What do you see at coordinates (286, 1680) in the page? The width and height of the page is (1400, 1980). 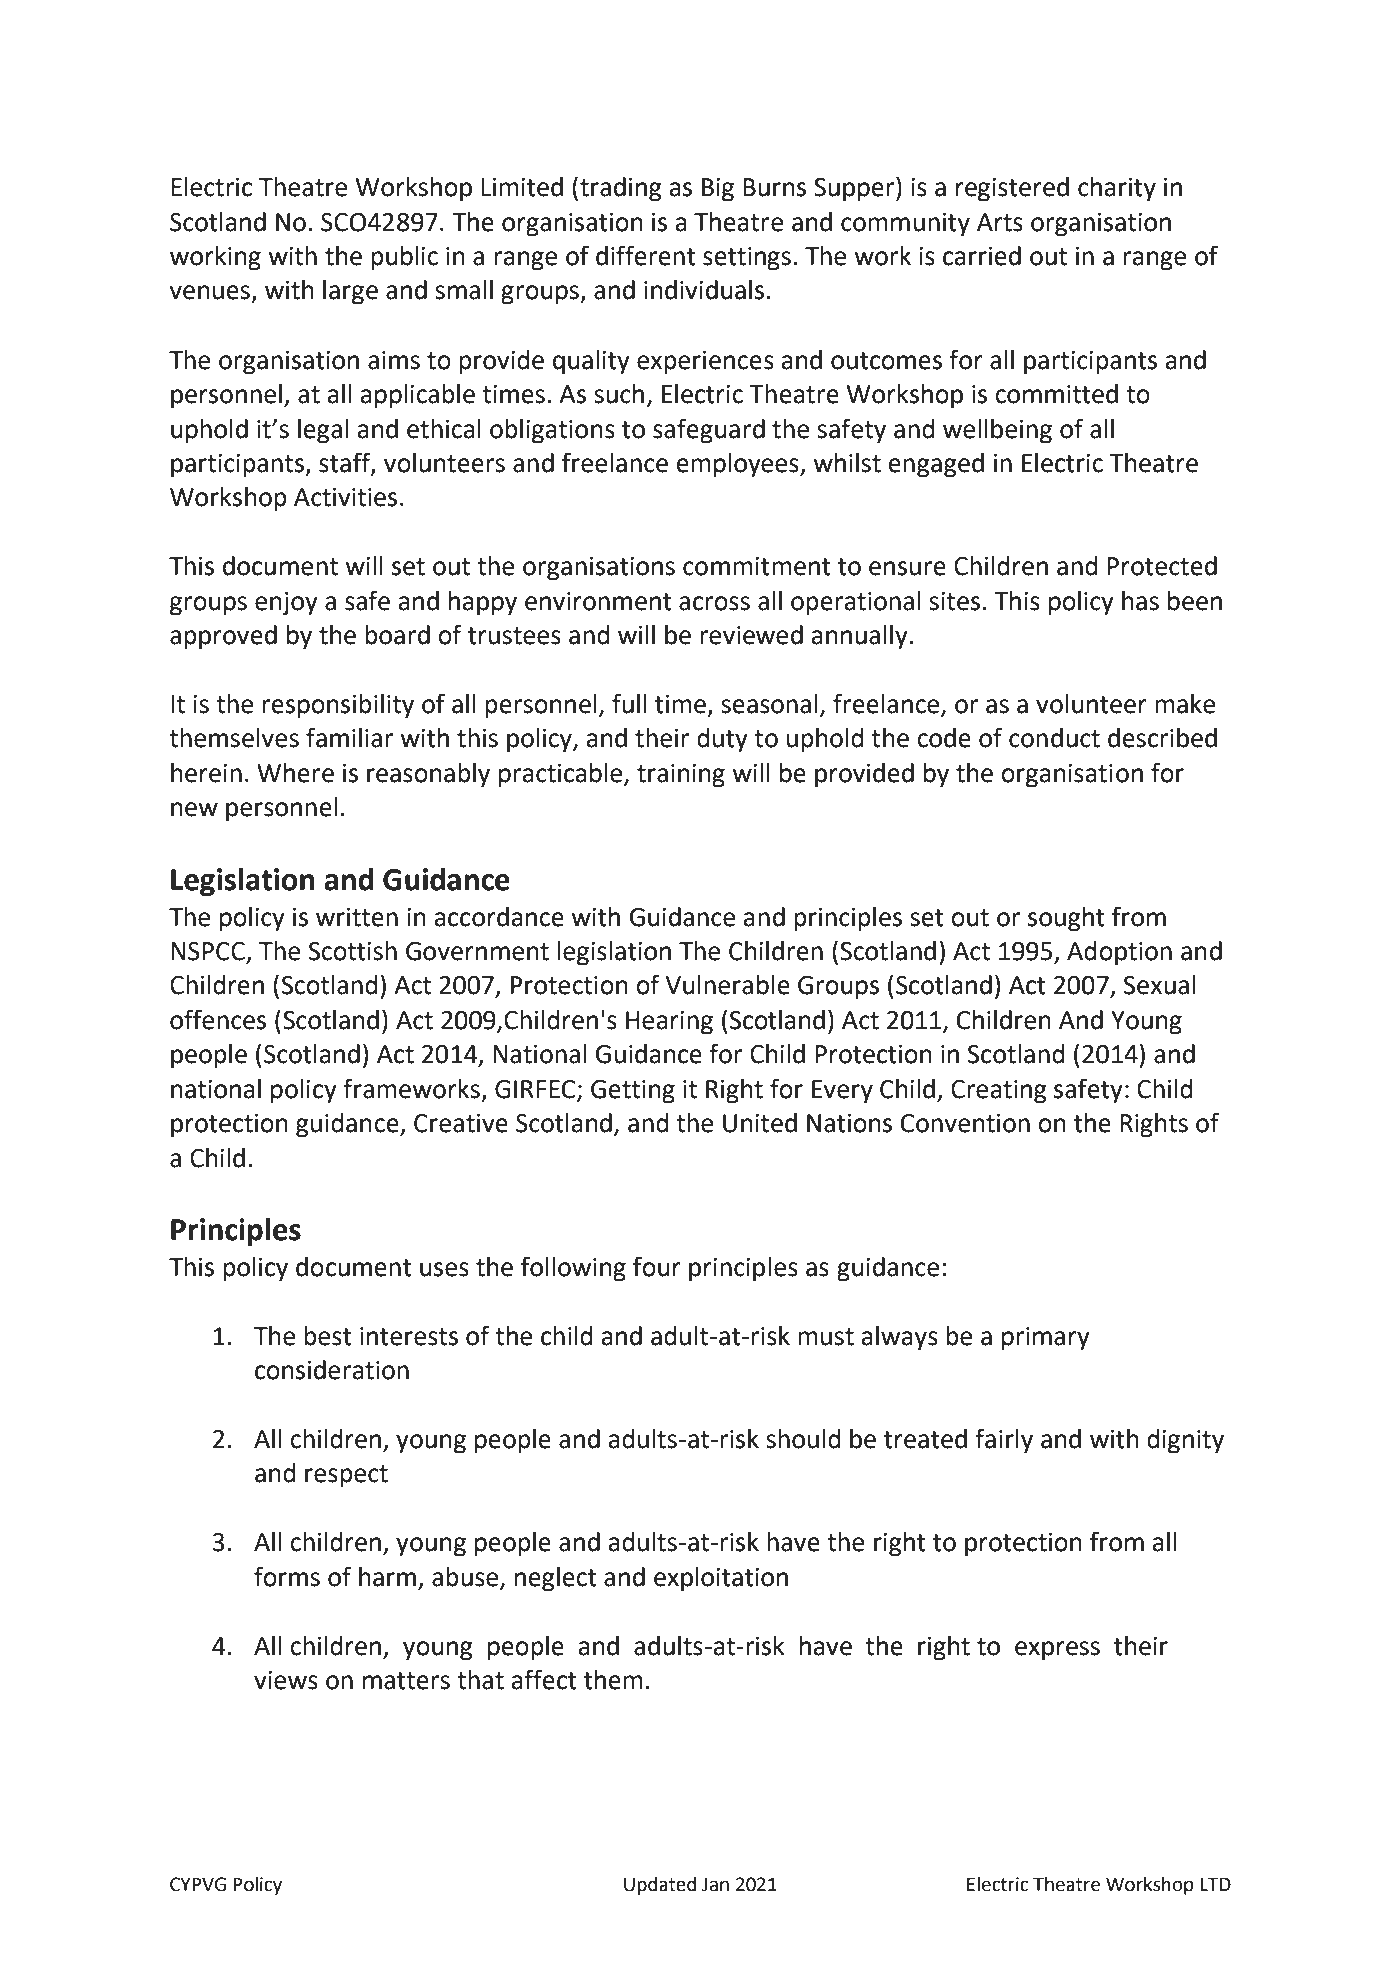 I see `views` at bounding box center [286, 1680].
